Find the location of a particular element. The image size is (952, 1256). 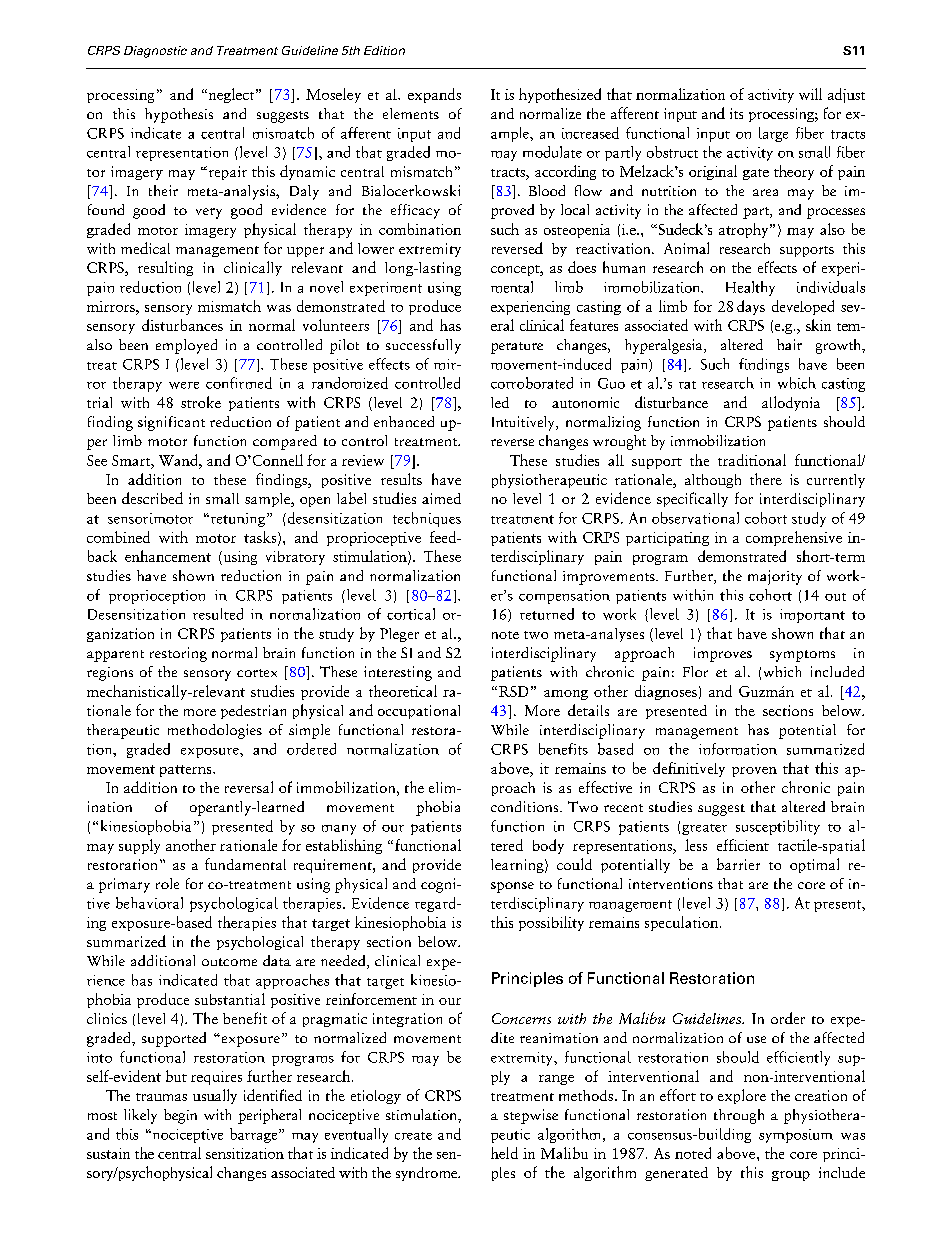

barrier is located at coordinates (738, 864).
